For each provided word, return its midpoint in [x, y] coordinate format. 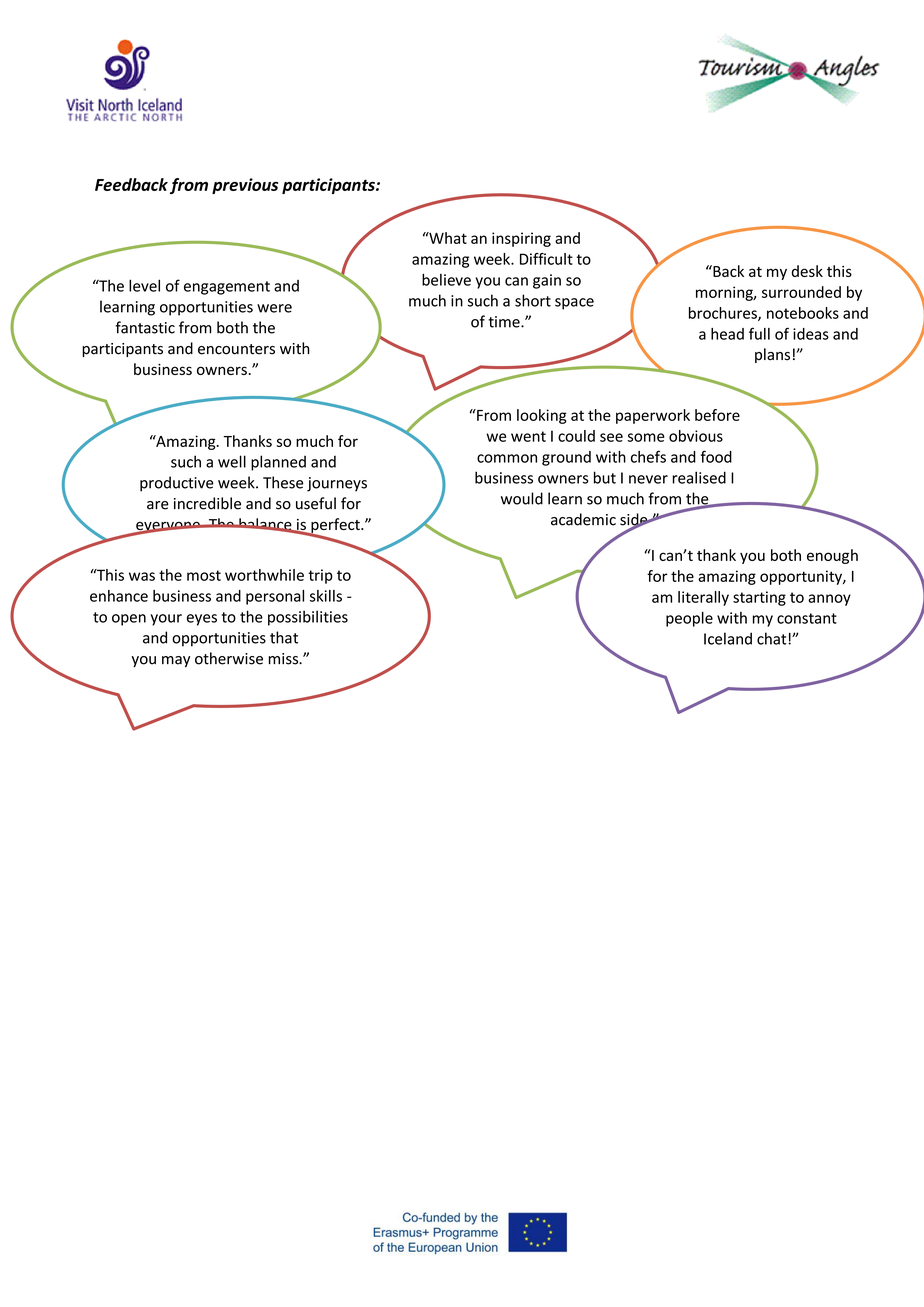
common [507, 458]
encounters [236, 349]
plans [772, 355]
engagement [227, 288]
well [232, 461]
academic [583, 519]
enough [832, 556]
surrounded [801, 292]
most [204, 575]
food [716, 456]
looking [542, 416]
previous [245, 186]
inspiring [521, 239]
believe [446, 279]
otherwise [229, 658]
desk [807, 271]
